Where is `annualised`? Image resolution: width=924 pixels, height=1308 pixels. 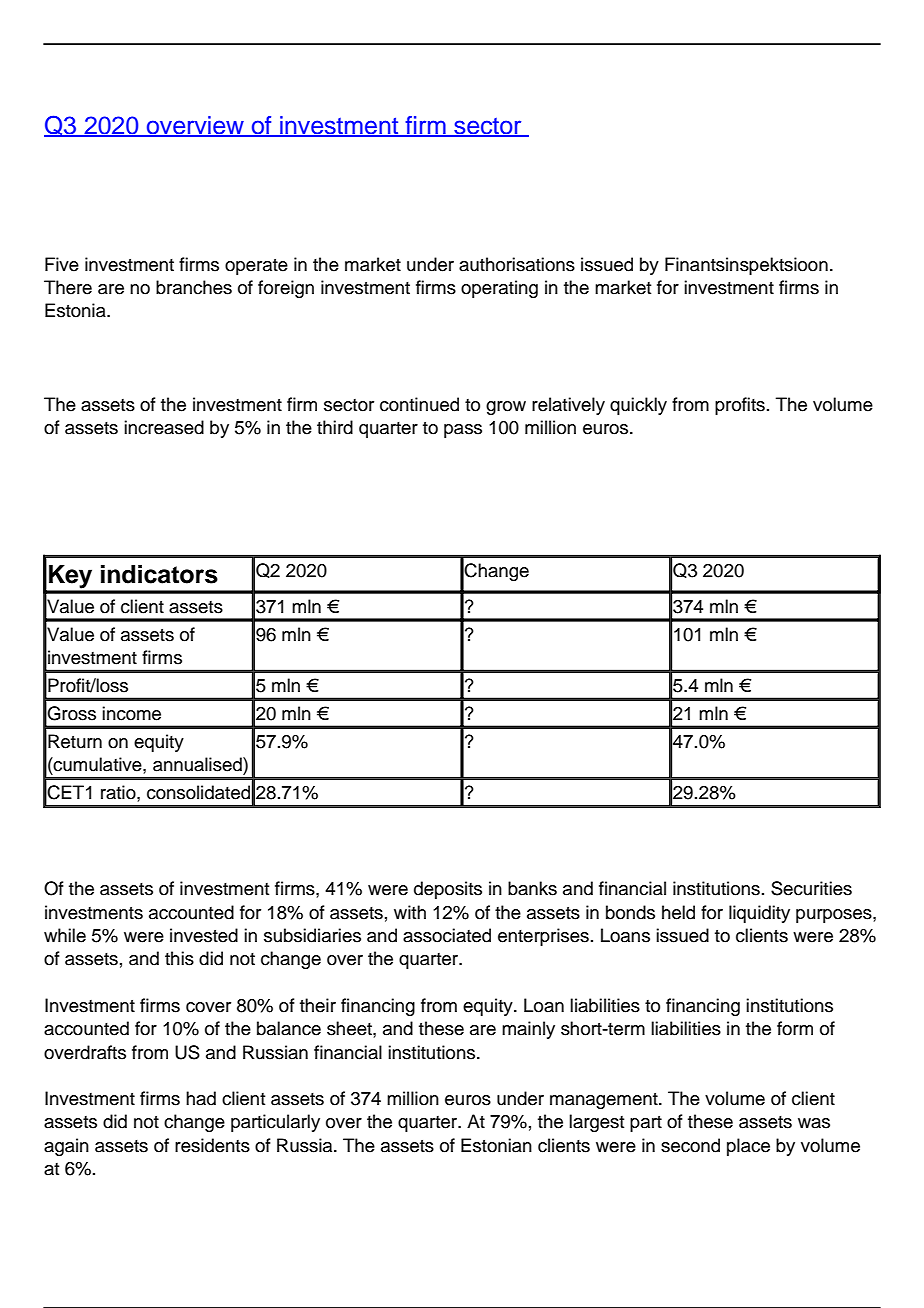
annualised is located at coordinates (198, 764).
